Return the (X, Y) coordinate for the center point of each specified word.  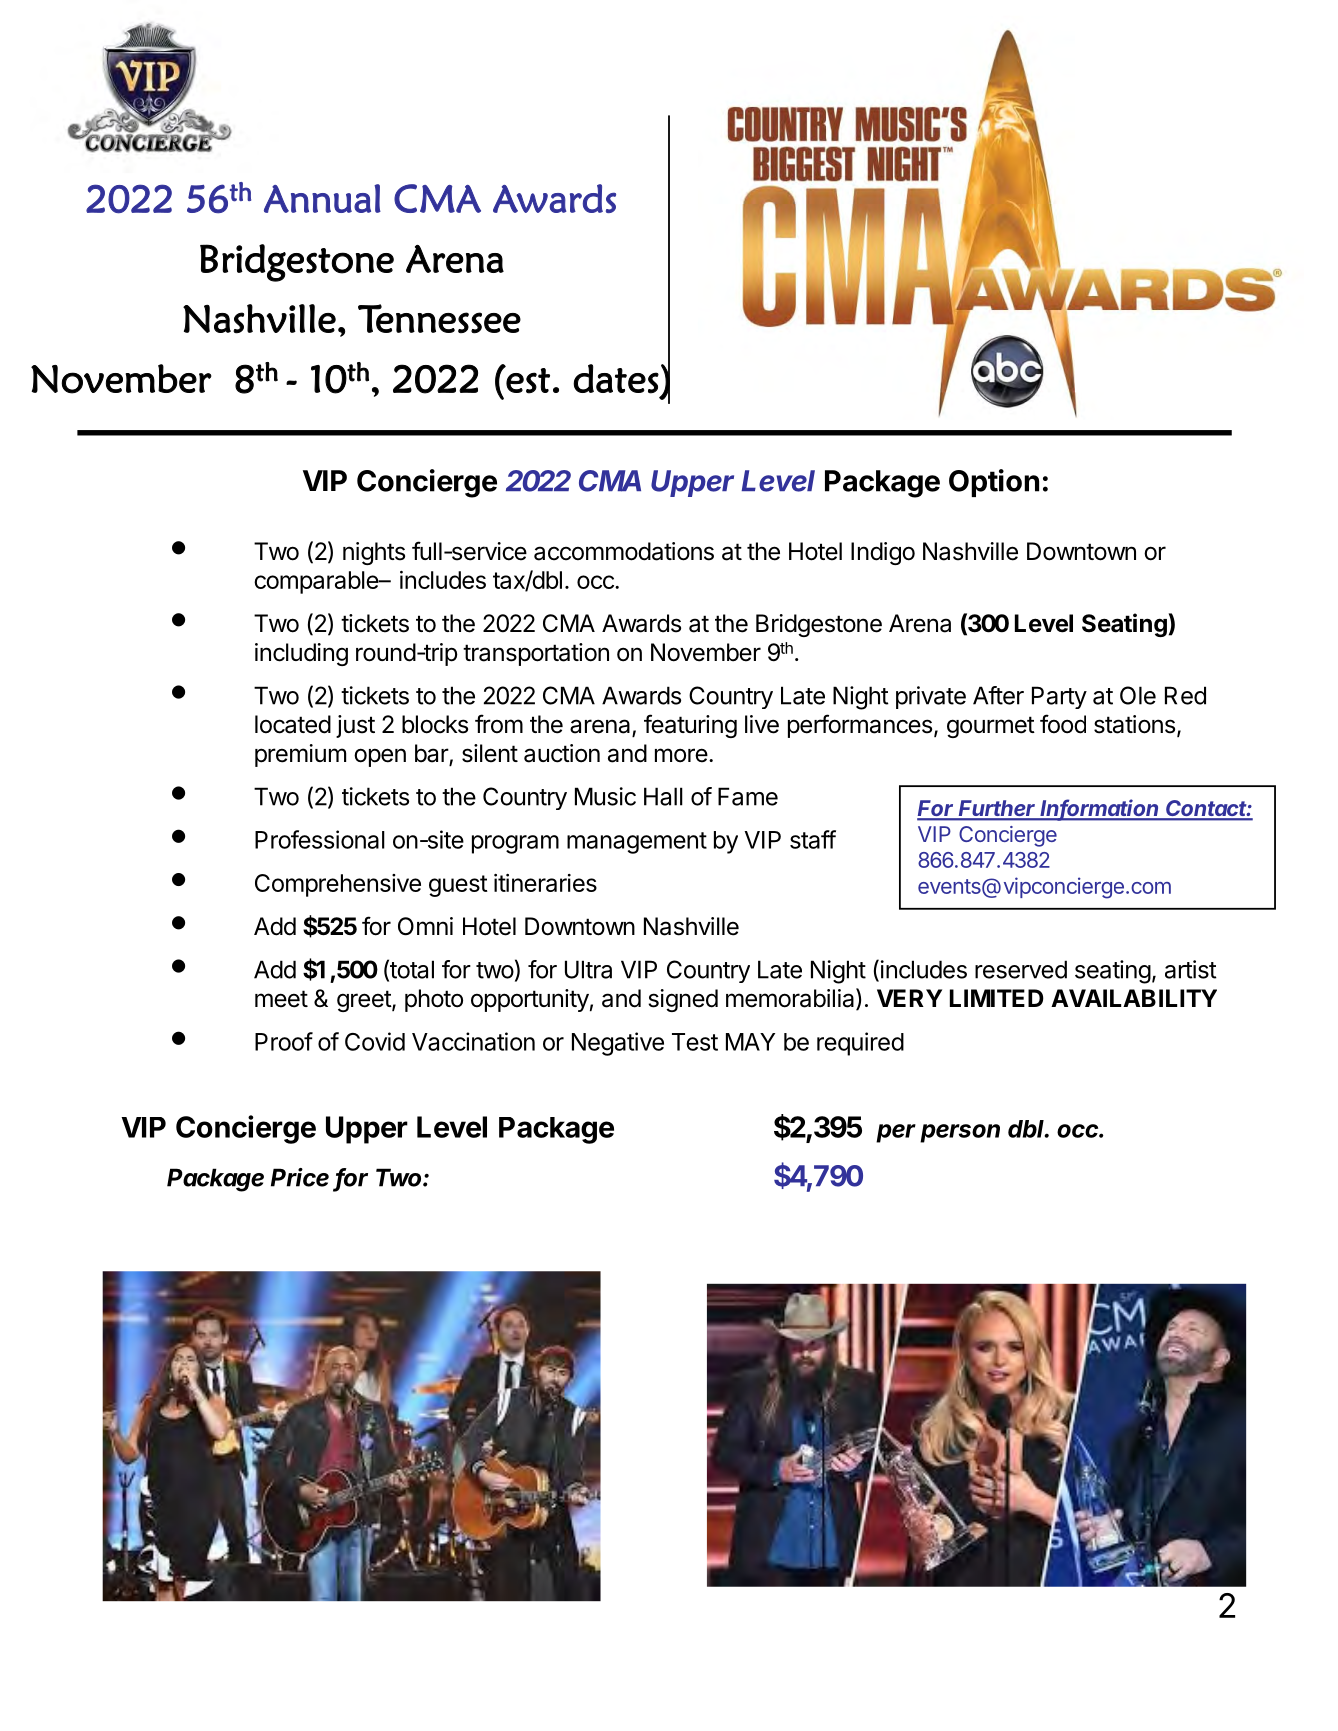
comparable (317, 582)
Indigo (883, 553)
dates (616, 379)
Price (300, 1177)
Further (998, 809)
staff (813, 839)
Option (994, 483)
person (960, 1133)
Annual (322, 198)
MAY (750, 1042)
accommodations (624, 551)
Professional (320, 839)
